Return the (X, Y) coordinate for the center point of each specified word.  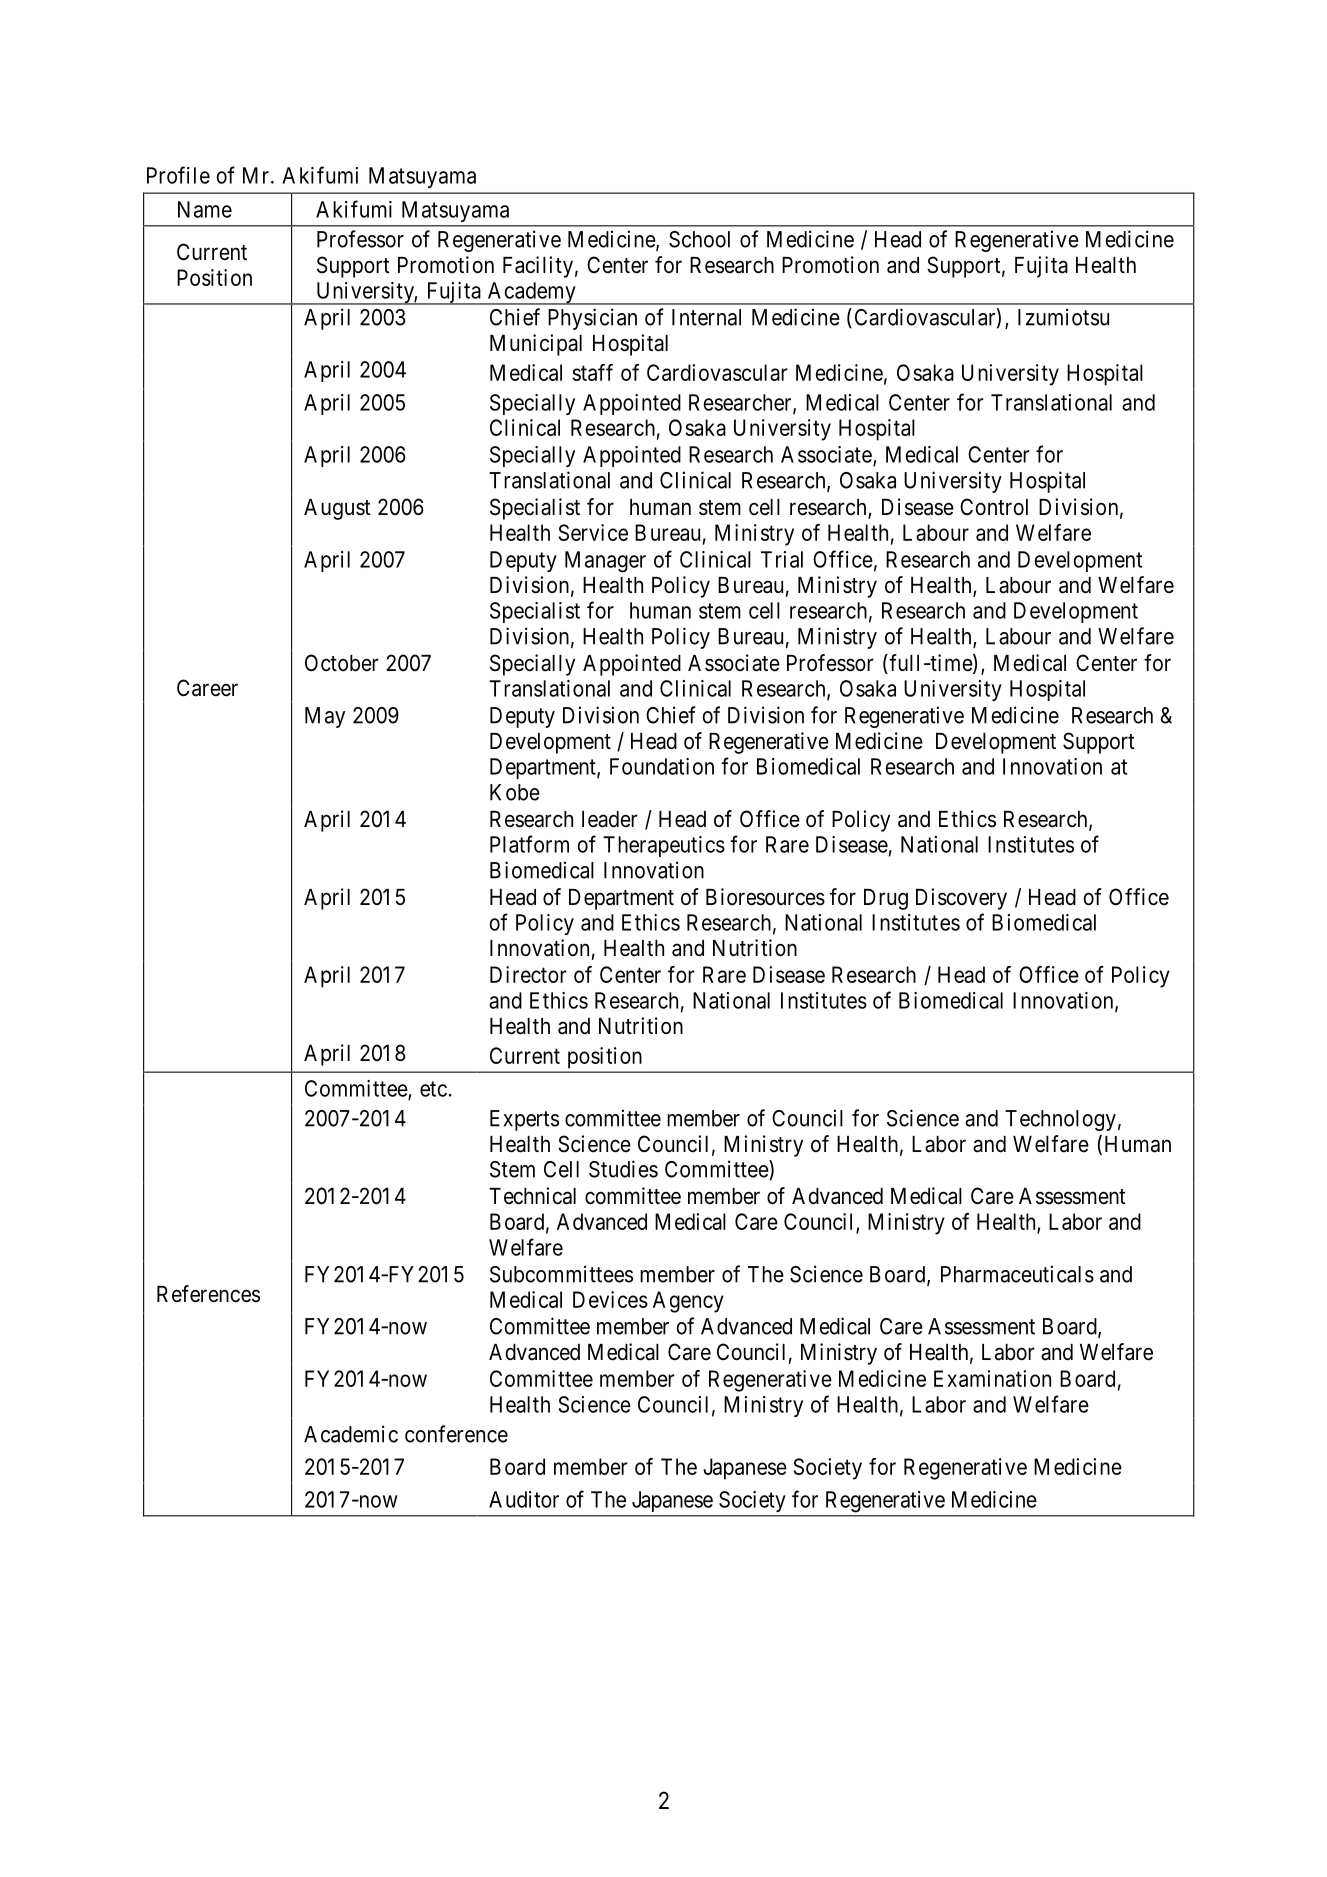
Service (593, 532)
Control (994, 507)
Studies (623, 1169)
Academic (351, 1434)
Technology (1060, 1120)
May (325, 717)
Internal (706, 317)
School (699, 239)
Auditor (524, 1499)
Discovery (961, 899)
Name (205, 209)
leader (610, 819)
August (337, 509)
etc (433, 1089)
